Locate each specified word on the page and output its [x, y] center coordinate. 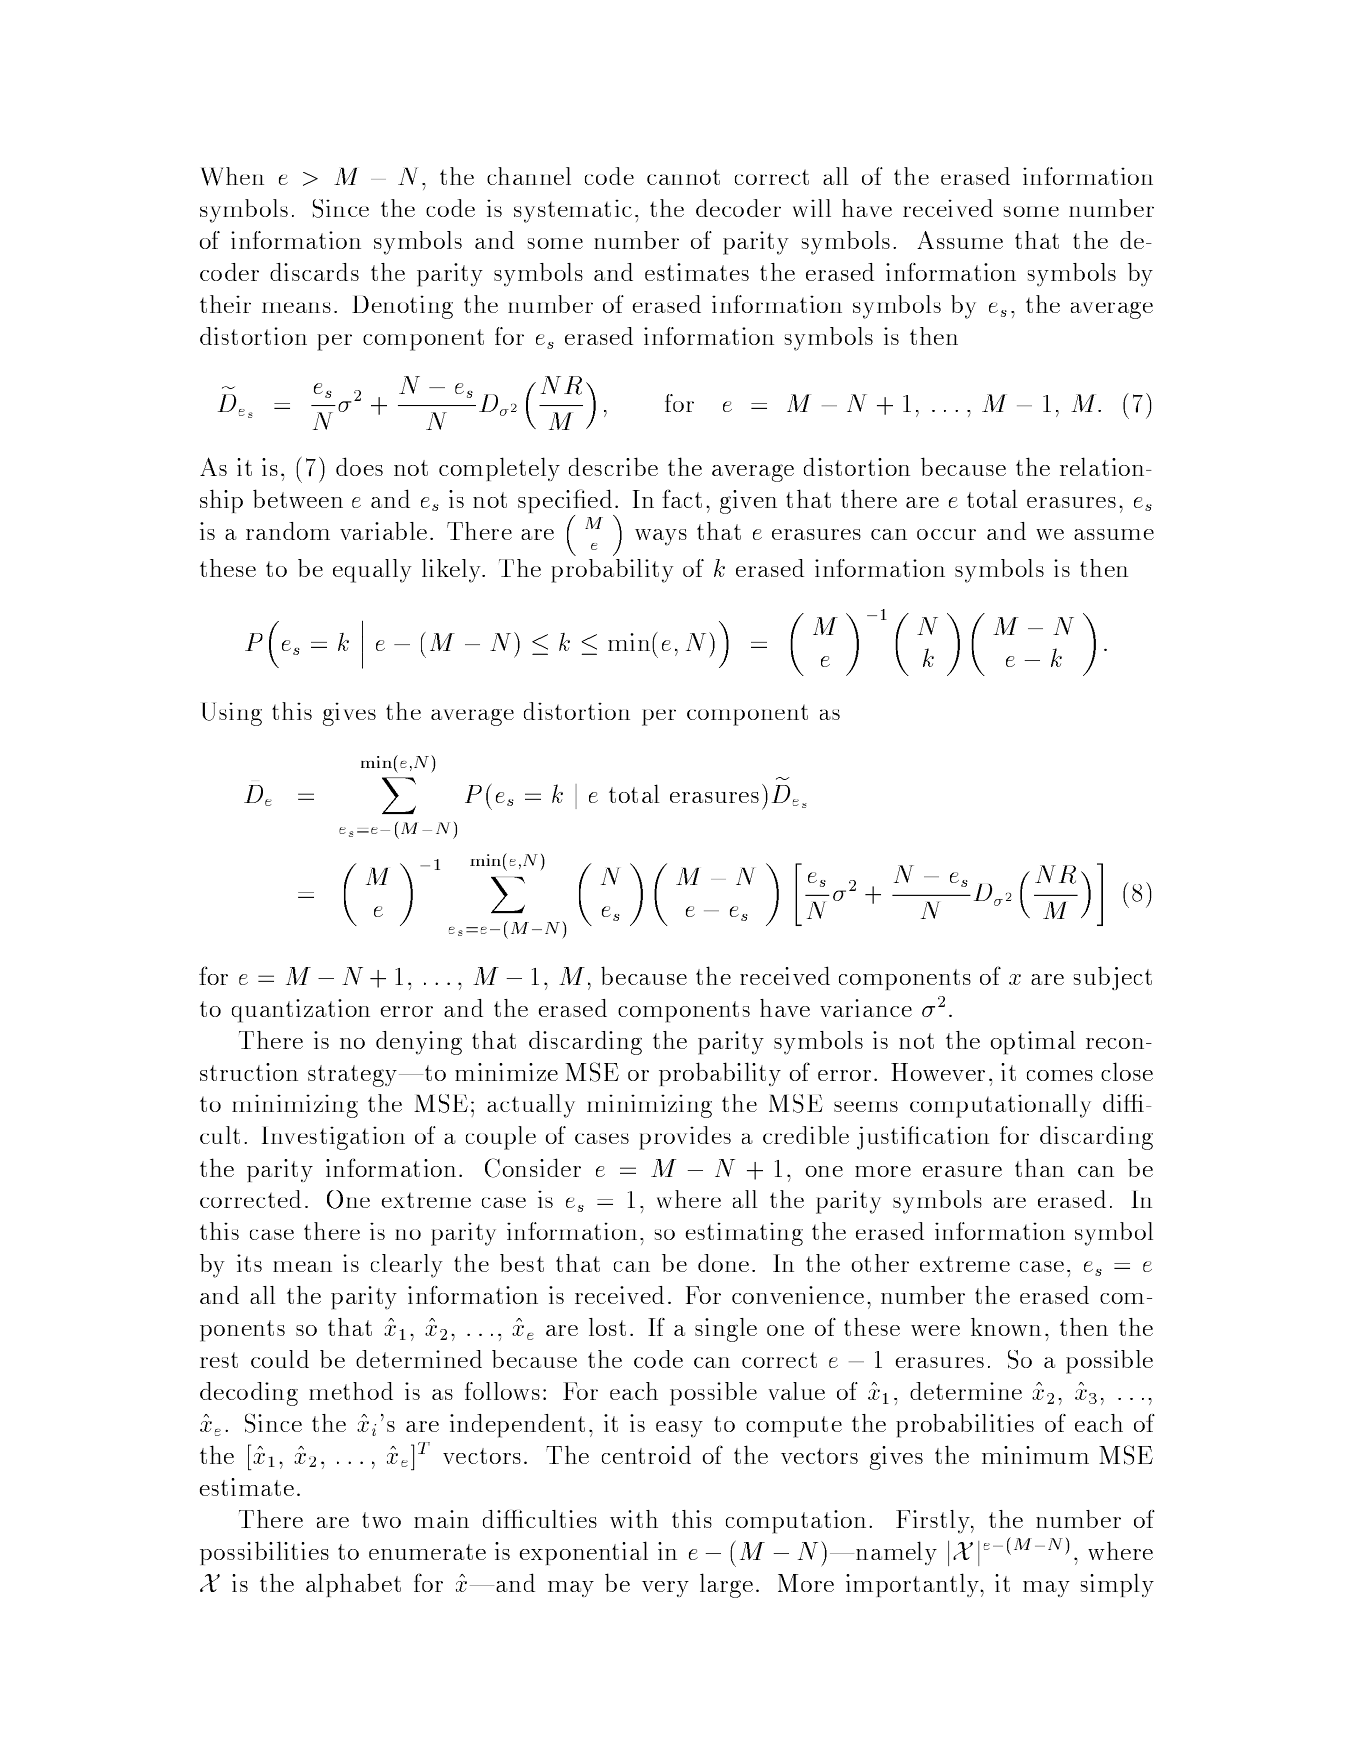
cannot [683, 177]
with [634, 1519]
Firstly [934, 1522]
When [232, 176]
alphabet [353, 1585]
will [812, 208]
